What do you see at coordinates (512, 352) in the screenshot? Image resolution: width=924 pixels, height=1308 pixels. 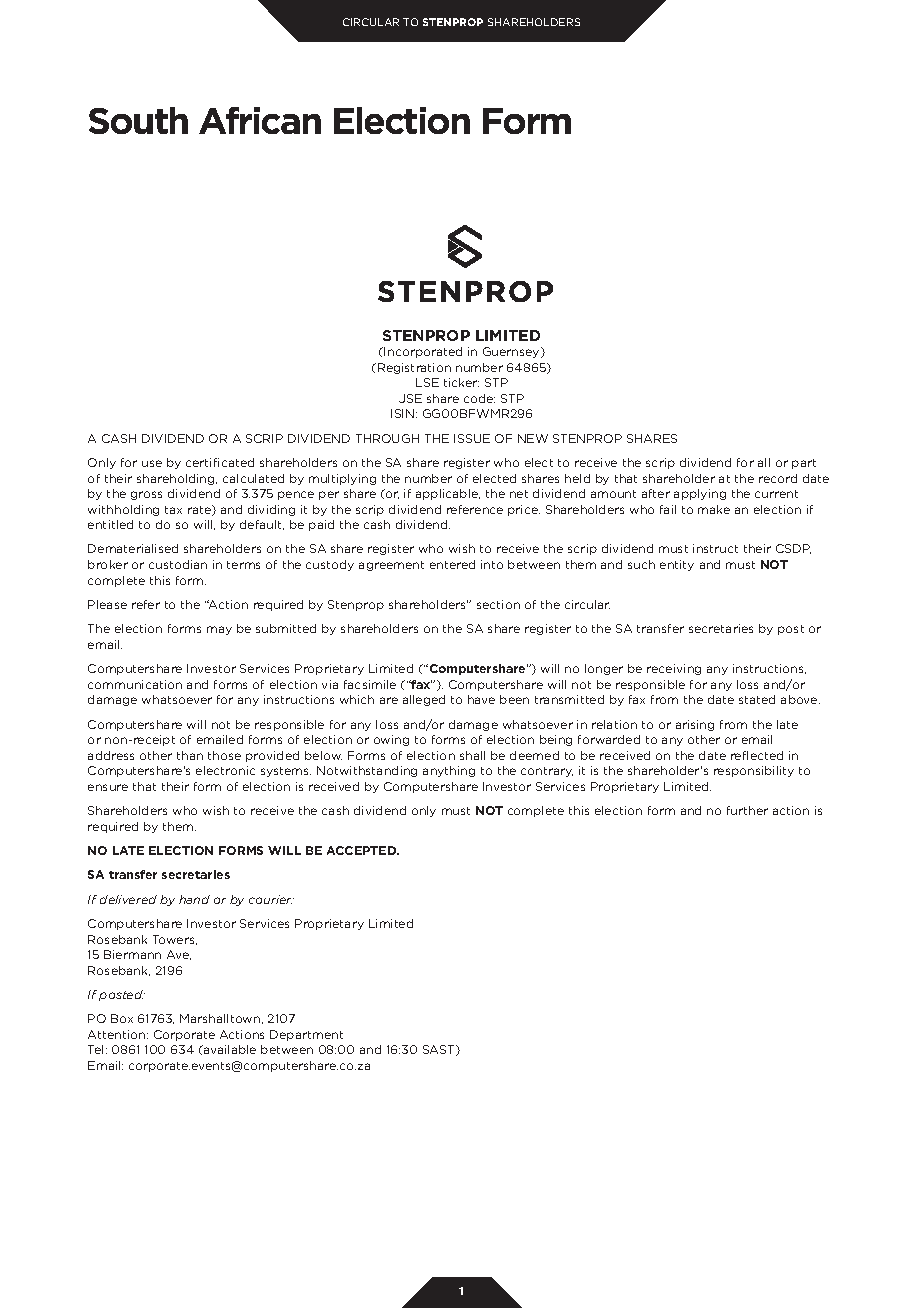 I see `Guernsey` at bounding box center [512, 352].
